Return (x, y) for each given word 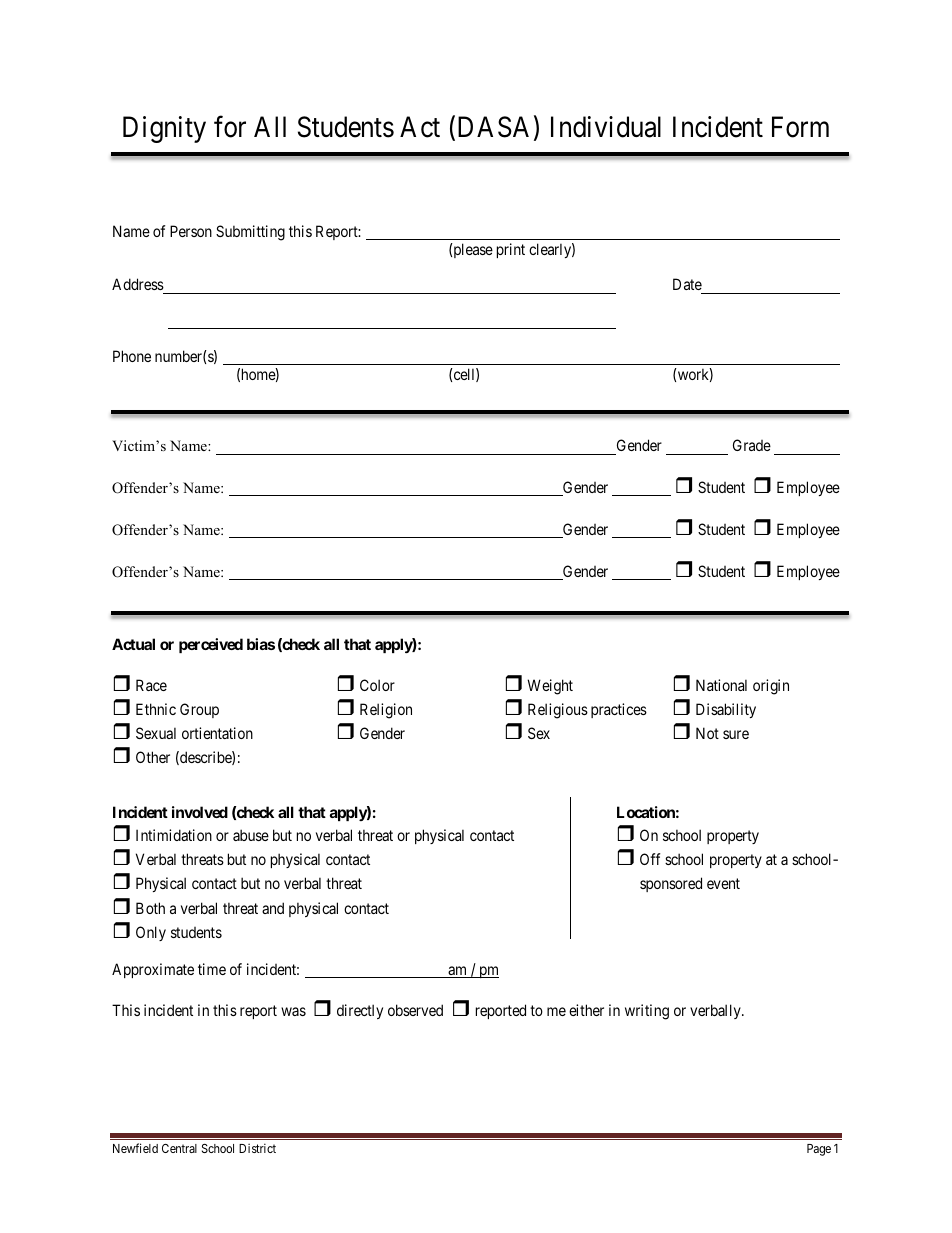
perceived (211, 645)
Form (800, 127)
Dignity (164, 129)
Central (179, 1148)
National (721, 685)
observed (415, 1010)
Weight (550, 687)
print (511, 250)
